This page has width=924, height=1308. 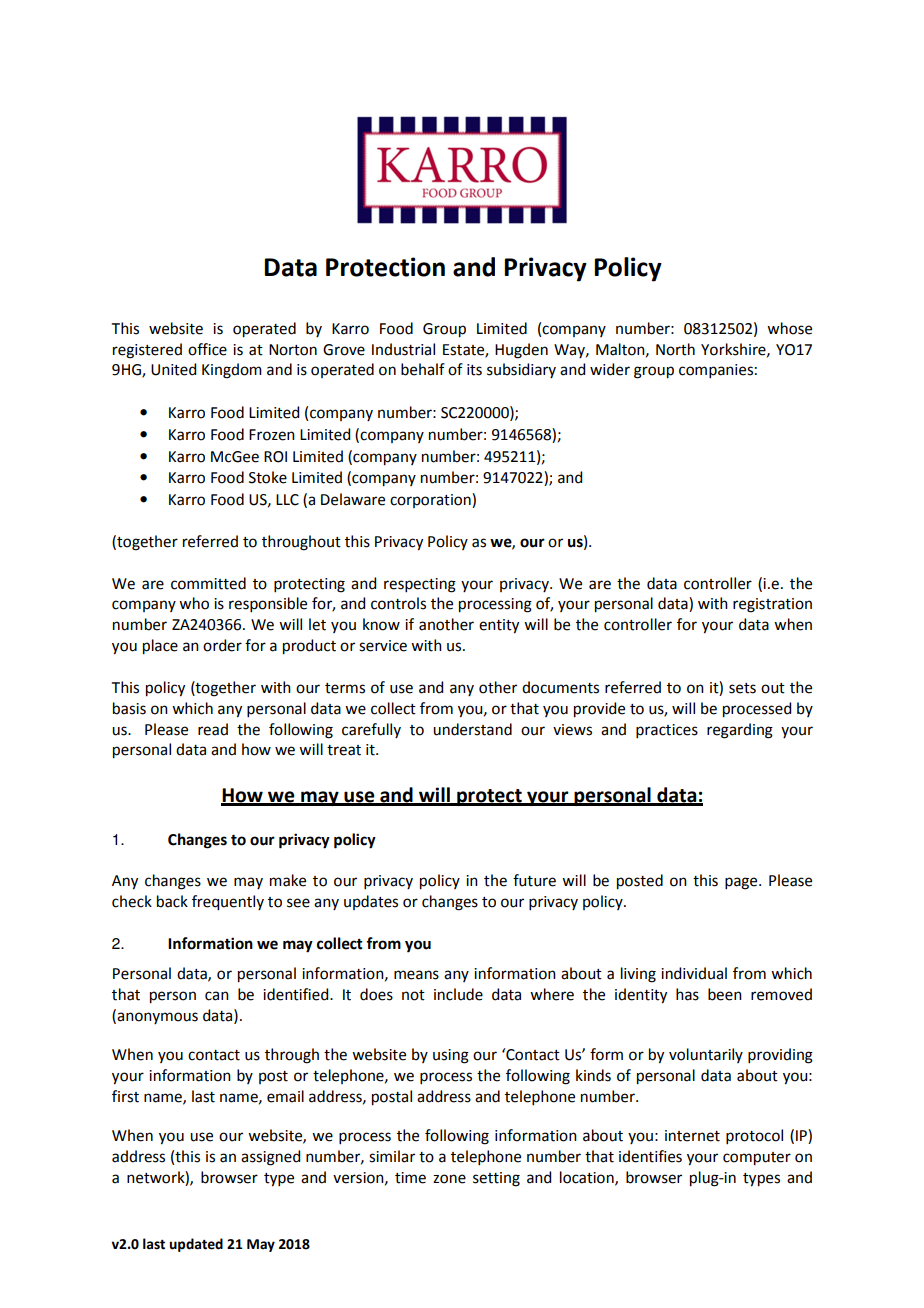 I want to click on updated, so click(x=196, y=1245).
